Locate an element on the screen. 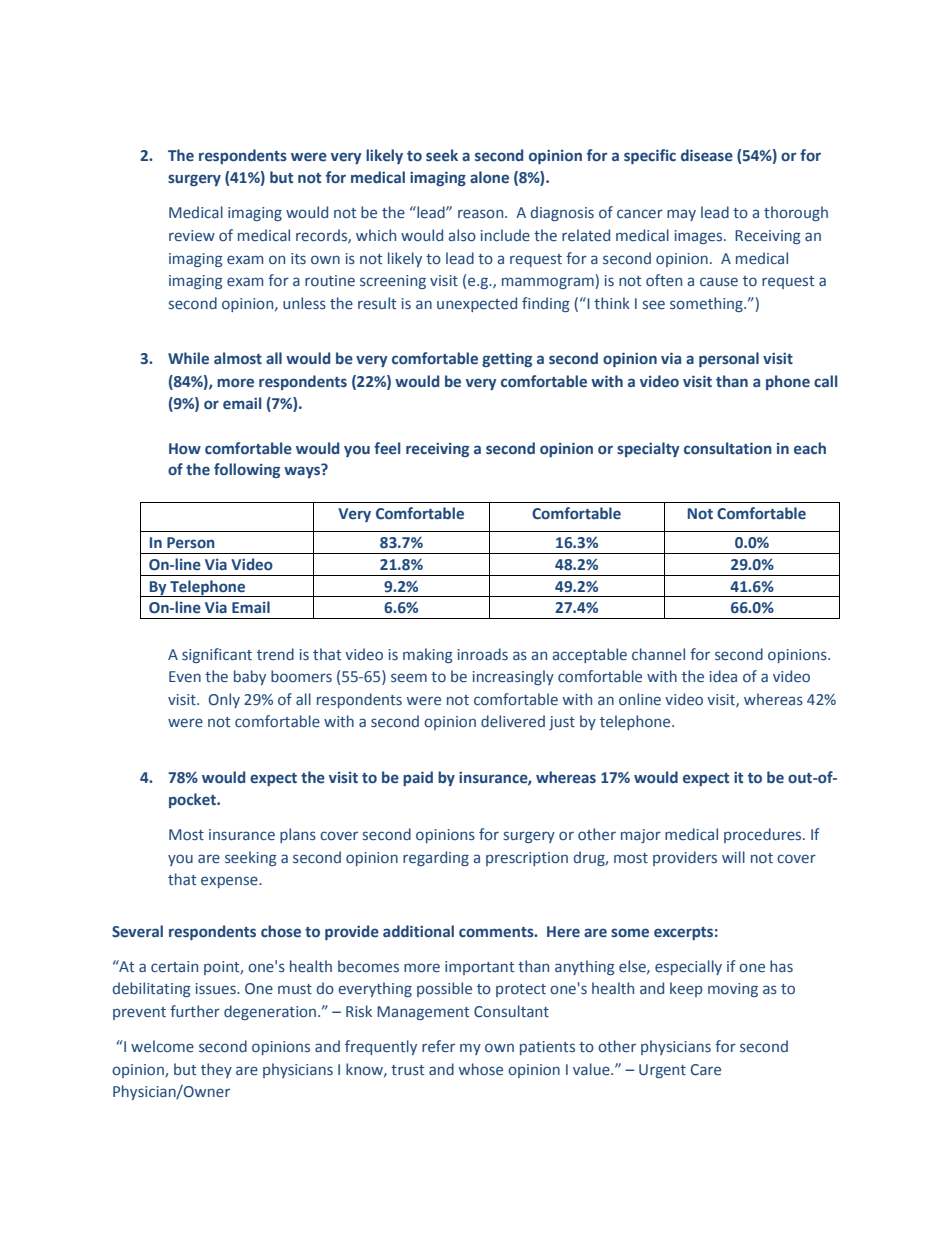 This screenshot has width=952, height=1233. delivered is located at coordinates (513, 721).
